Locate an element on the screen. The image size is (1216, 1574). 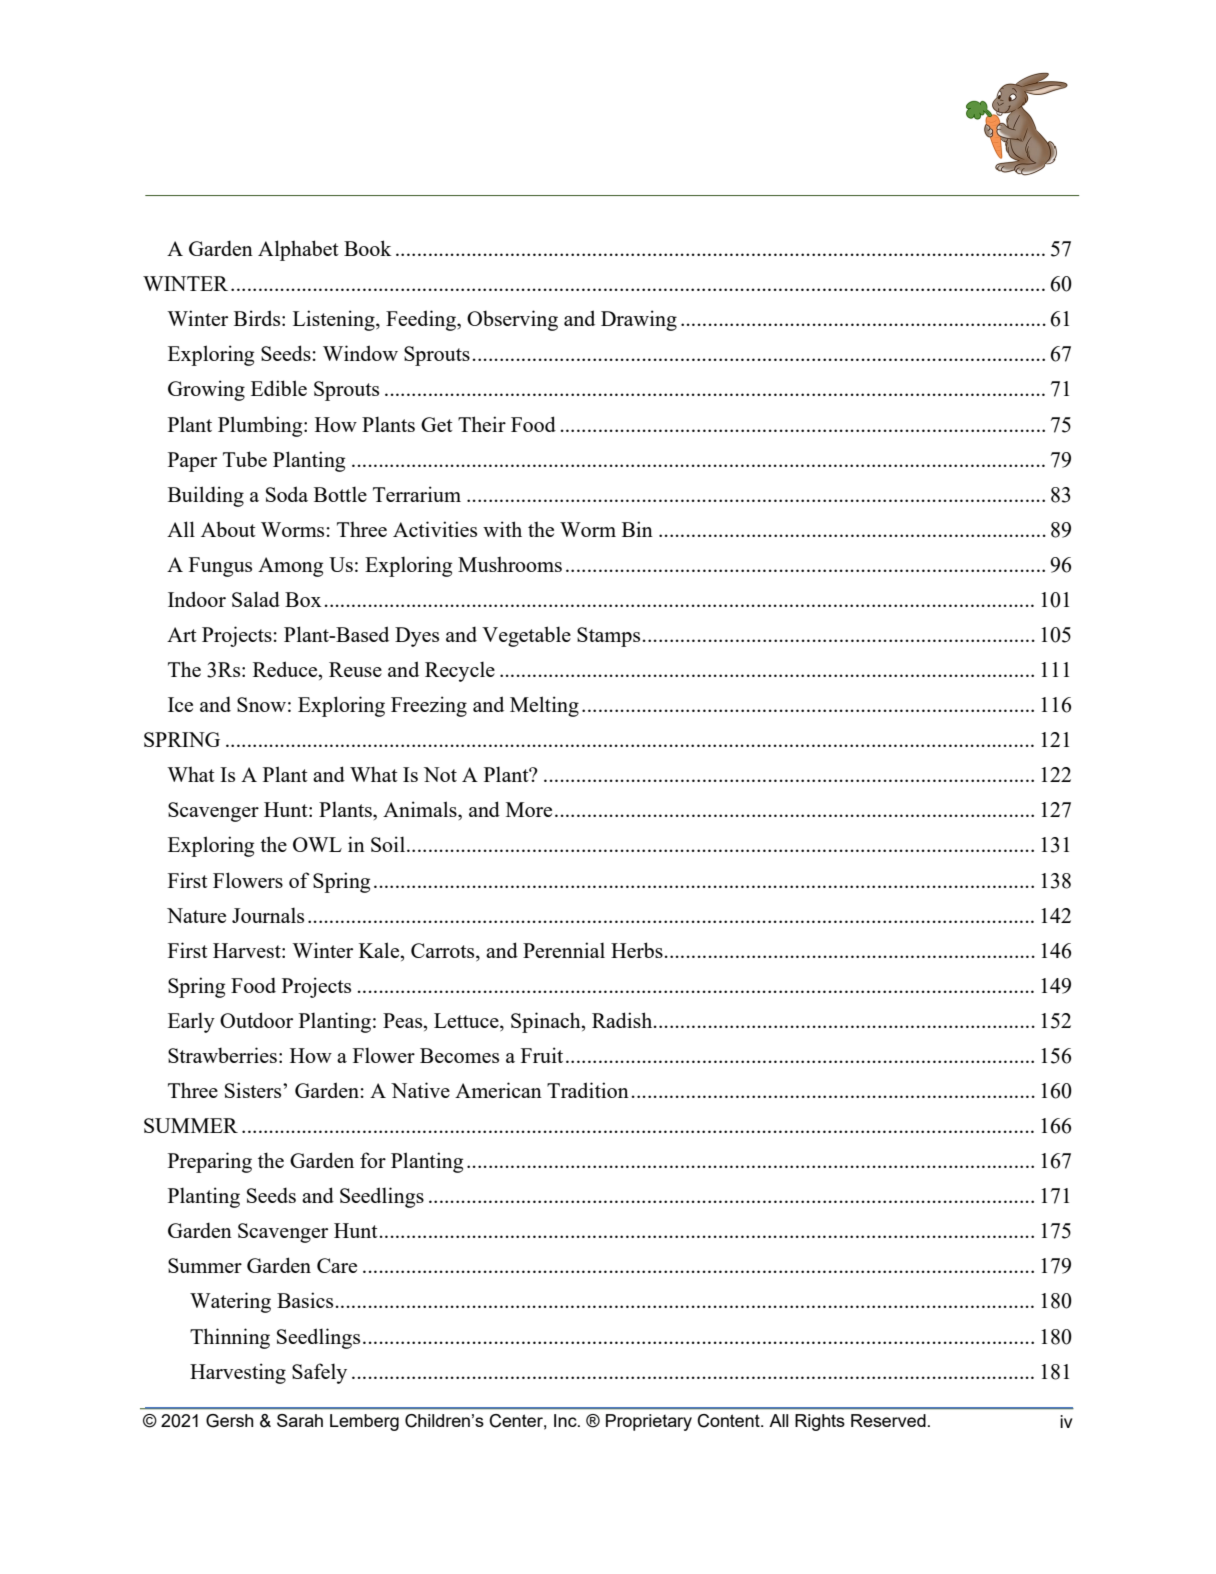
Sarah is located at coordinates (300, 1420).
